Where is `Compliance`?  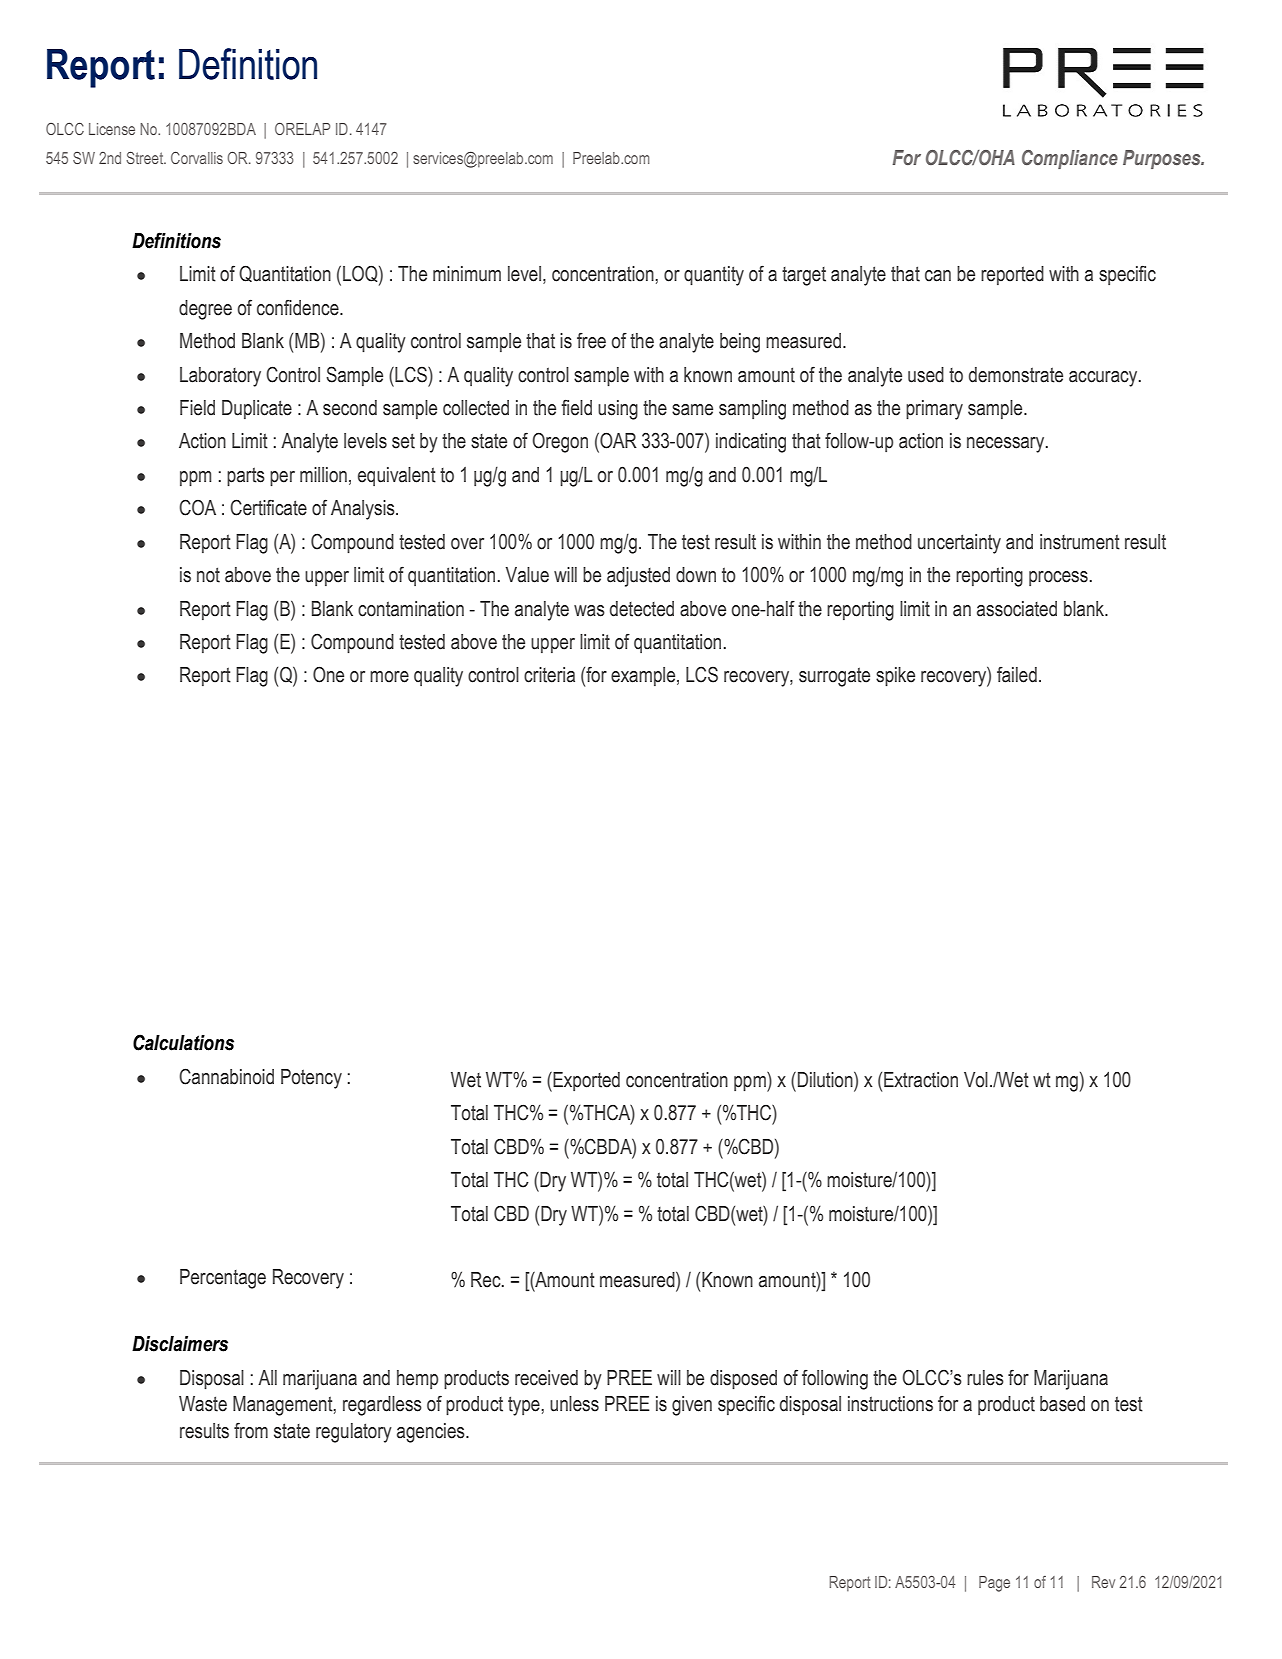
Compliance is located at coordinates (1070, 159).
